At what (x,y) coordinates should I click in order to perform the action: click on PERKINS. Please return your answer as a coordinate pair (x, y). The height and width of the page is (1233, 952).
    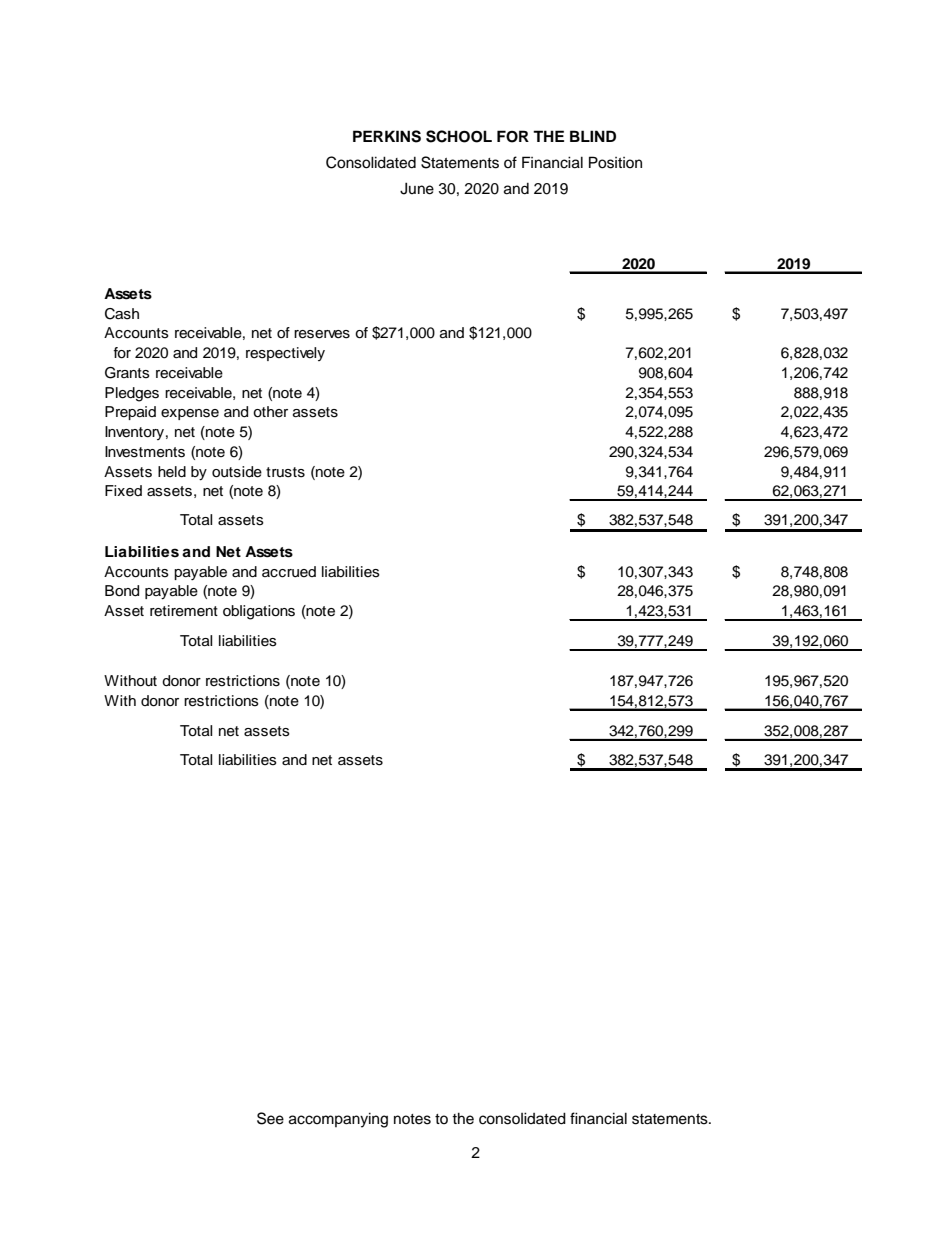
    Looking at the image, I should click on (387, 136).
